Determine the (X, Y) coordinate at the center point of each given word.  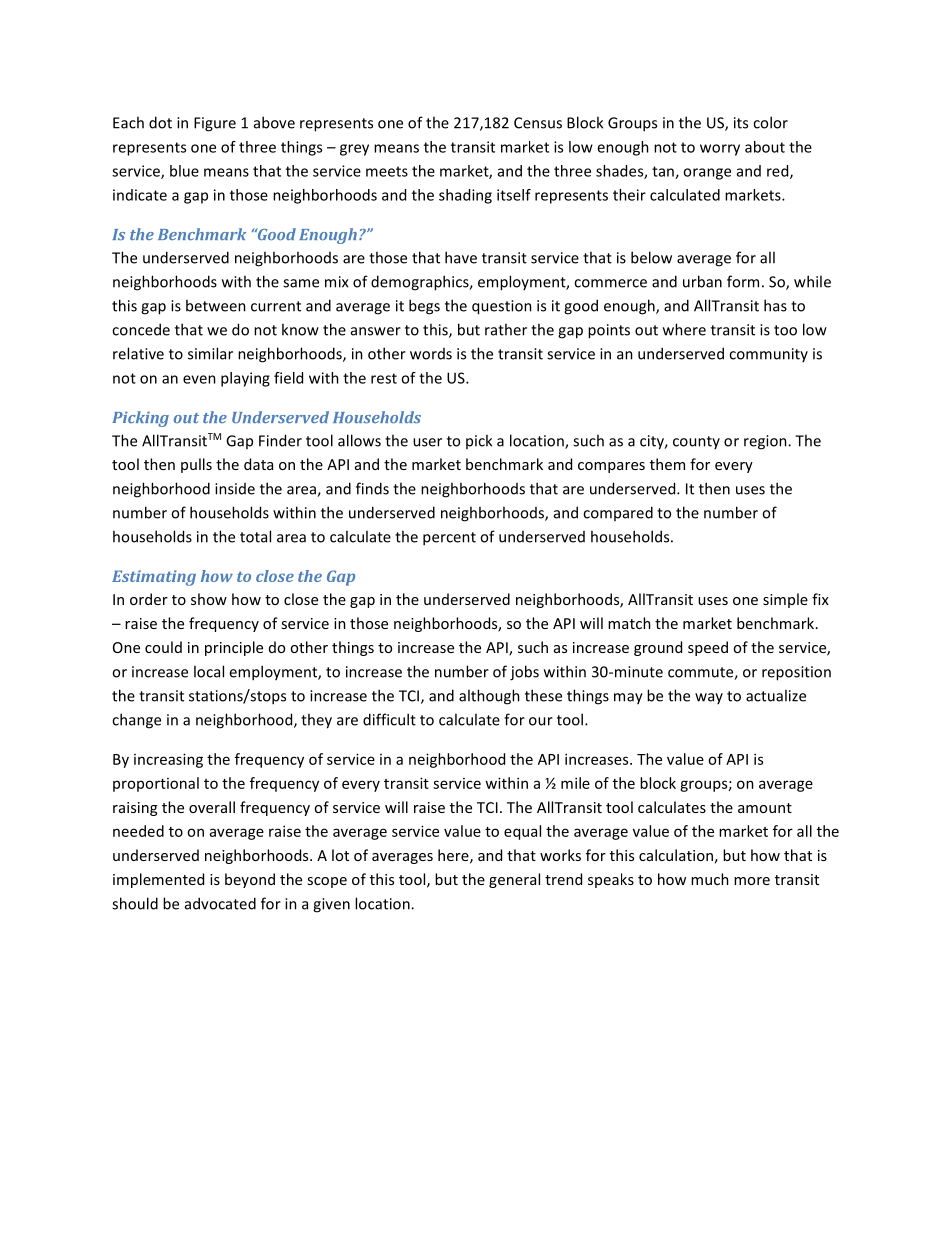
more (752, 881)
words (431, 354)
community (768, 355)
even (199, 379)
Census (538, 123)
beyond (250, 880)
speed (708, 648)
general (514, 880)
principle (234, 648)
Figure (215, 124)
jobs (524, 673)
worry (720, 150)
